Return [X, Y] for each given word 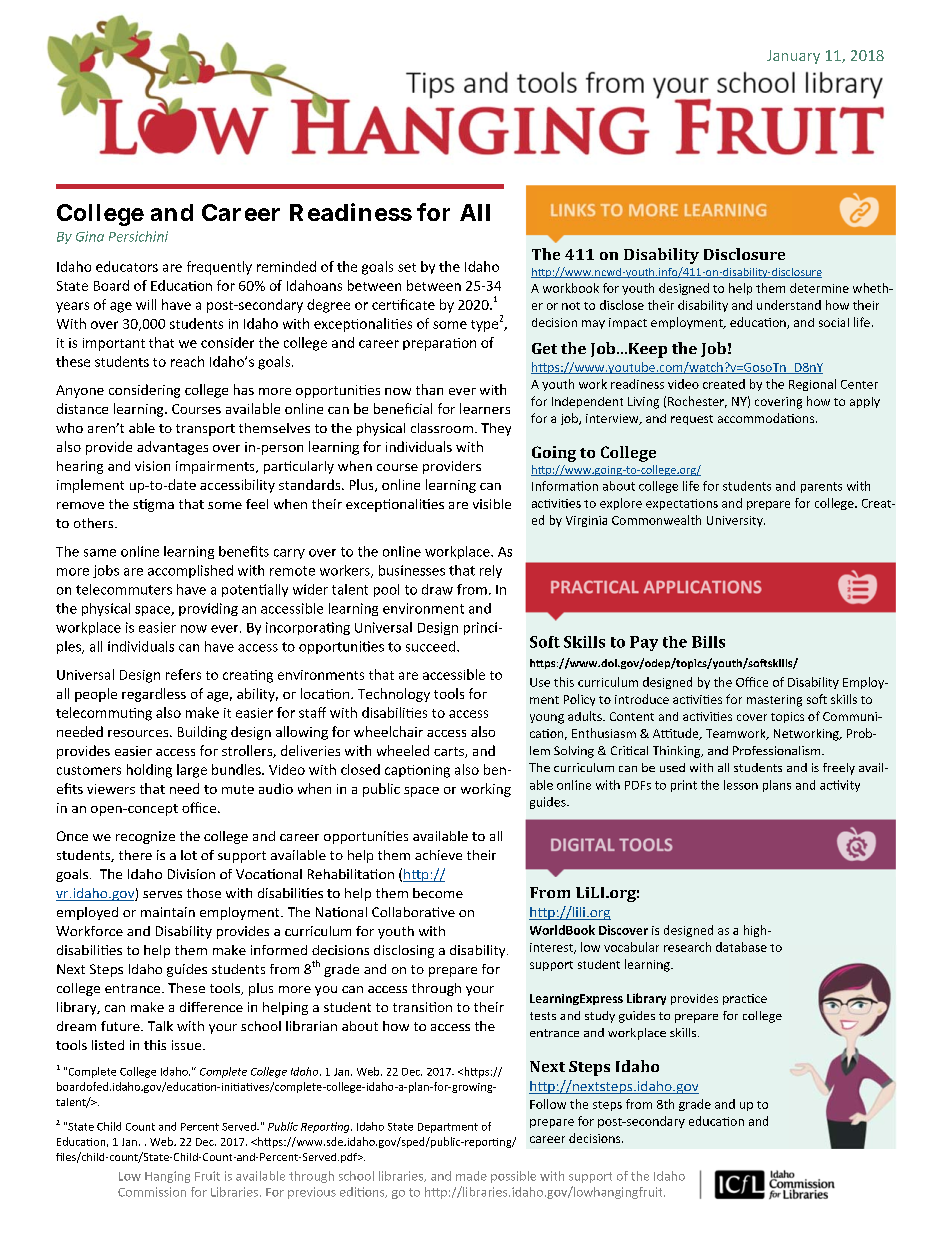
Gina [90, 236]
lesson [741, 785]
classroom [442, 428]
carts [450, 752]
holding [149, 771]
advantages [172, 448]
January [793, 57]
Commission [152, 1192]
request [692, 420]
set [407, 267]
